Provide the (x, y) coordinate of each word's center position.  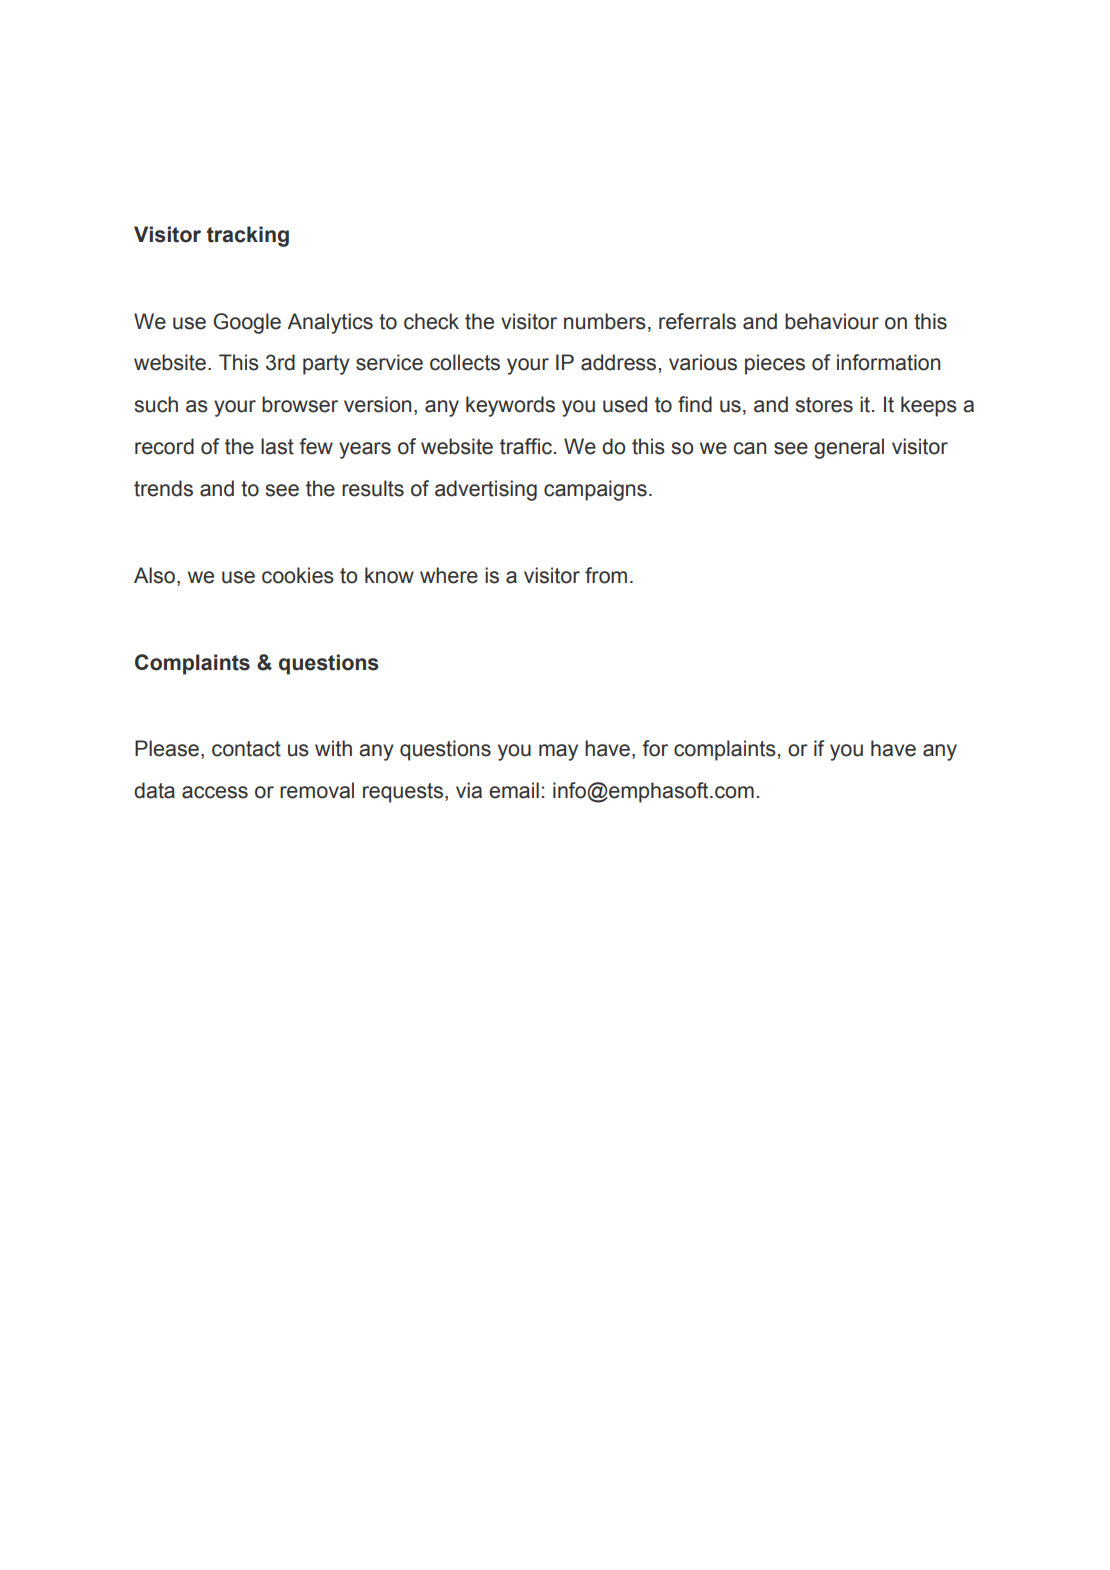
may (558, 752)
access (215, 792)
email (514, 790)
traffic (527, 446)
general (849, 448)
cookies (298, 575)
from (606, 575)
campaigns (595, 490)
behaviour (832, 321)
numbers (605, 321)
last (277, 446)
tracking (248, 236)
